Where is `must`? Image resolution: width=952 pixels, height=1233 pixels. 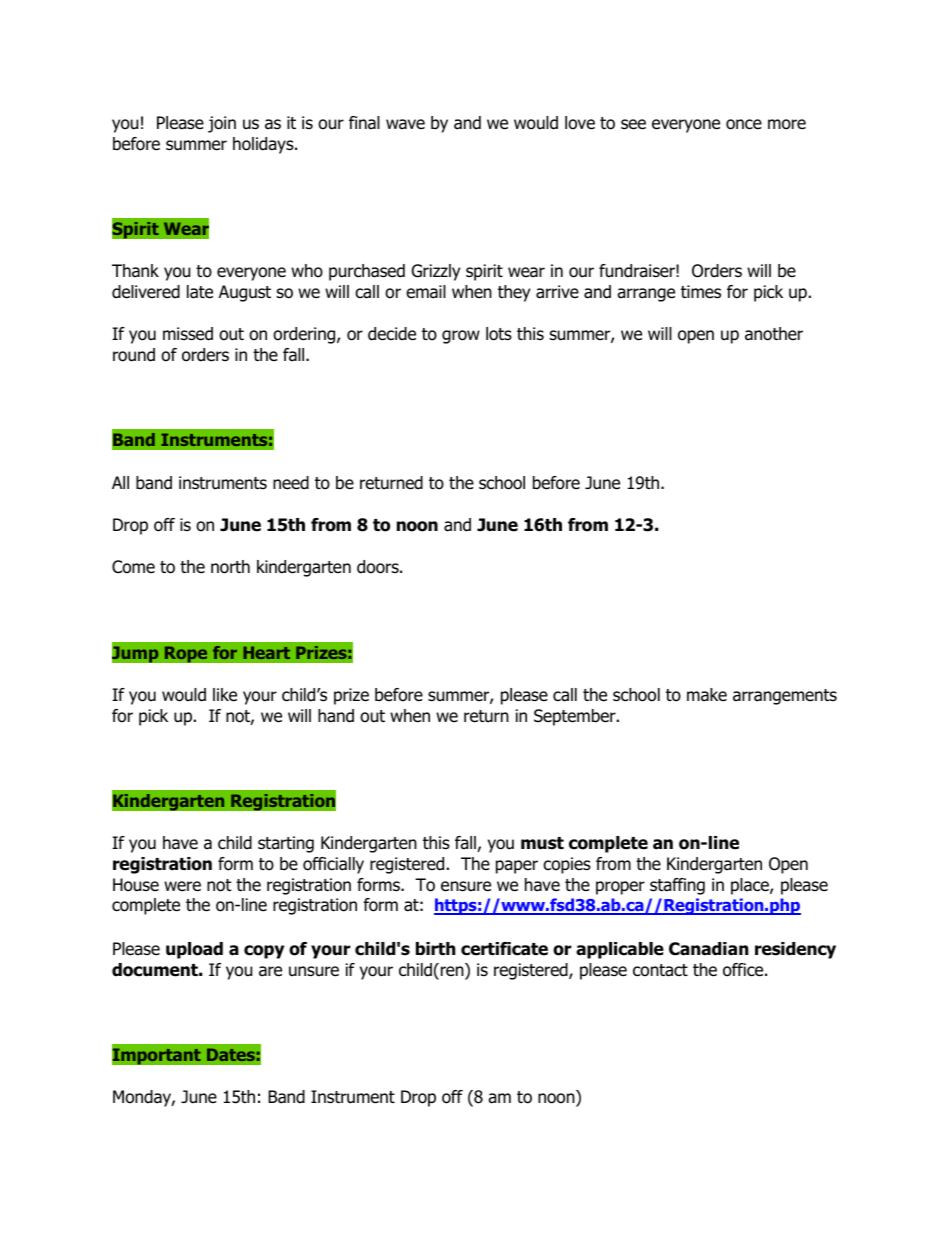
must is located at coordinates (542, 843).
